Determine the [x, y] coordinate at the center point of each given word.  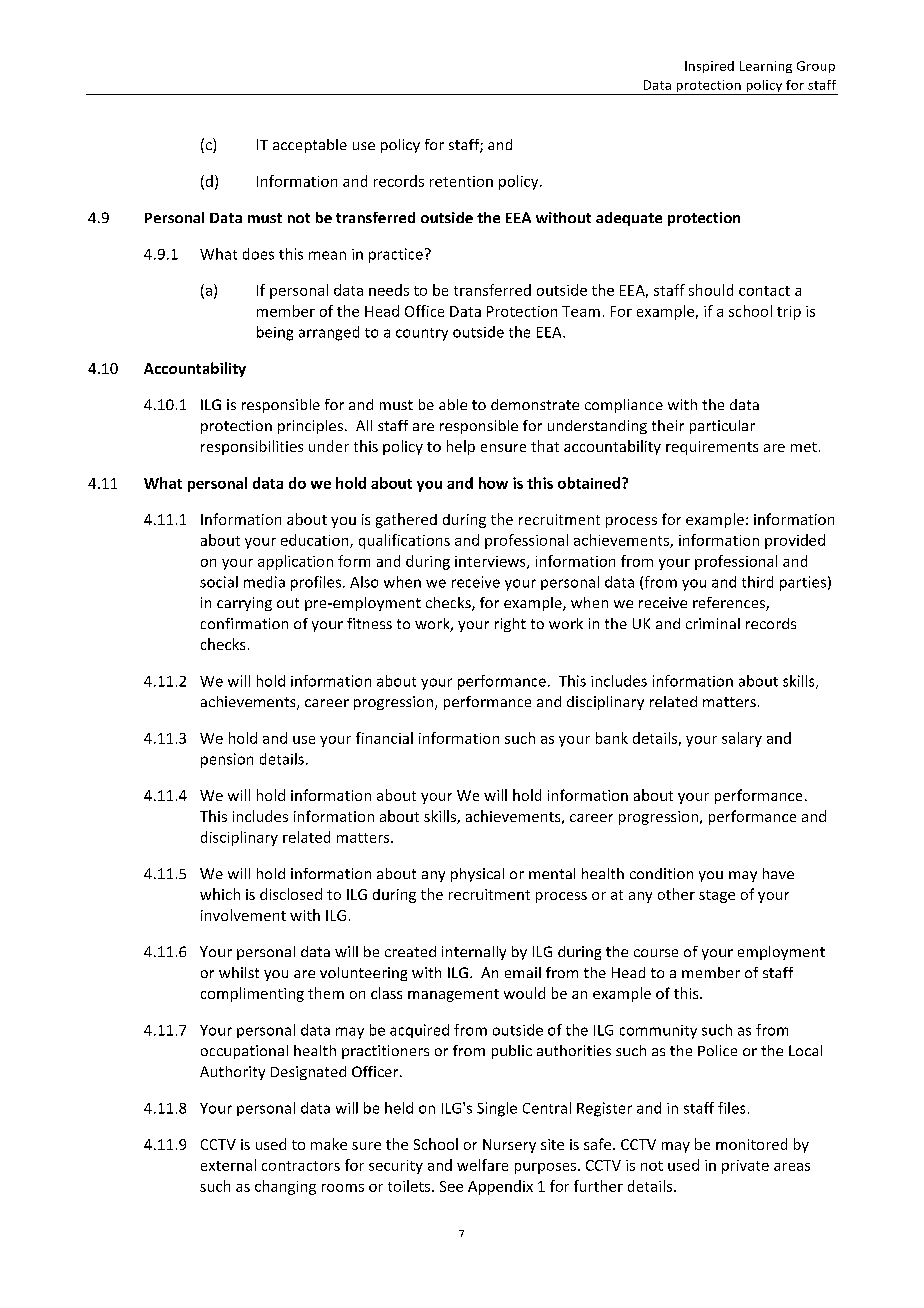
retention [461, 181]
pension [227, 760]
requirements [712, 448]
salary [742, 739]
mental [552, 873]
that [545, 446]
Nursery [509, 1146]
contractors [301, 1166]
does [258, 254]
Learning [766, 67]
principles [310, 427]
